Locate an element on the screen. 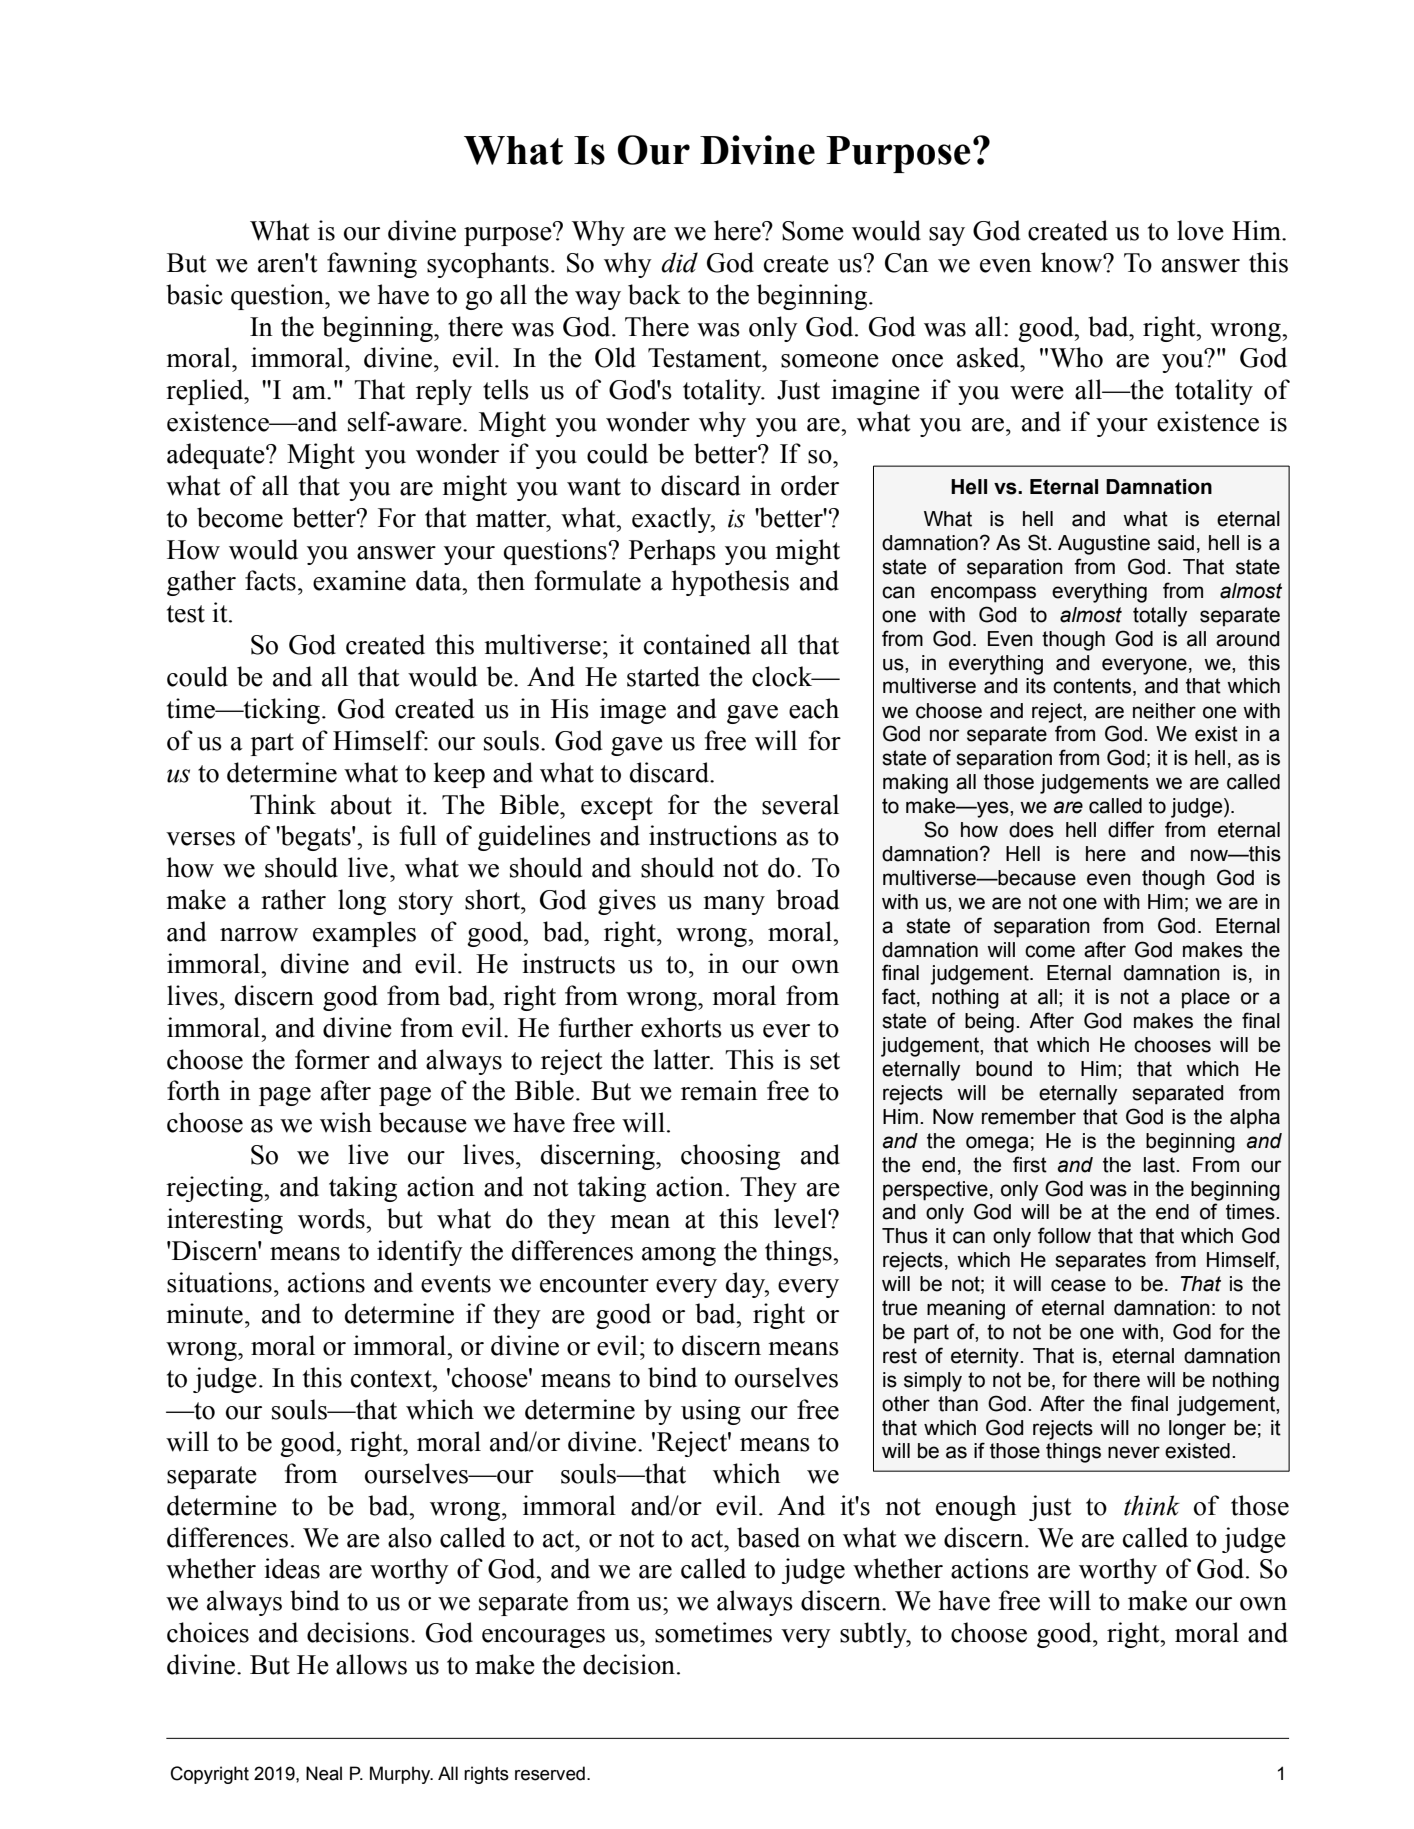 The image size is (1414, 1829). did is located at coordinates (679, 262).
